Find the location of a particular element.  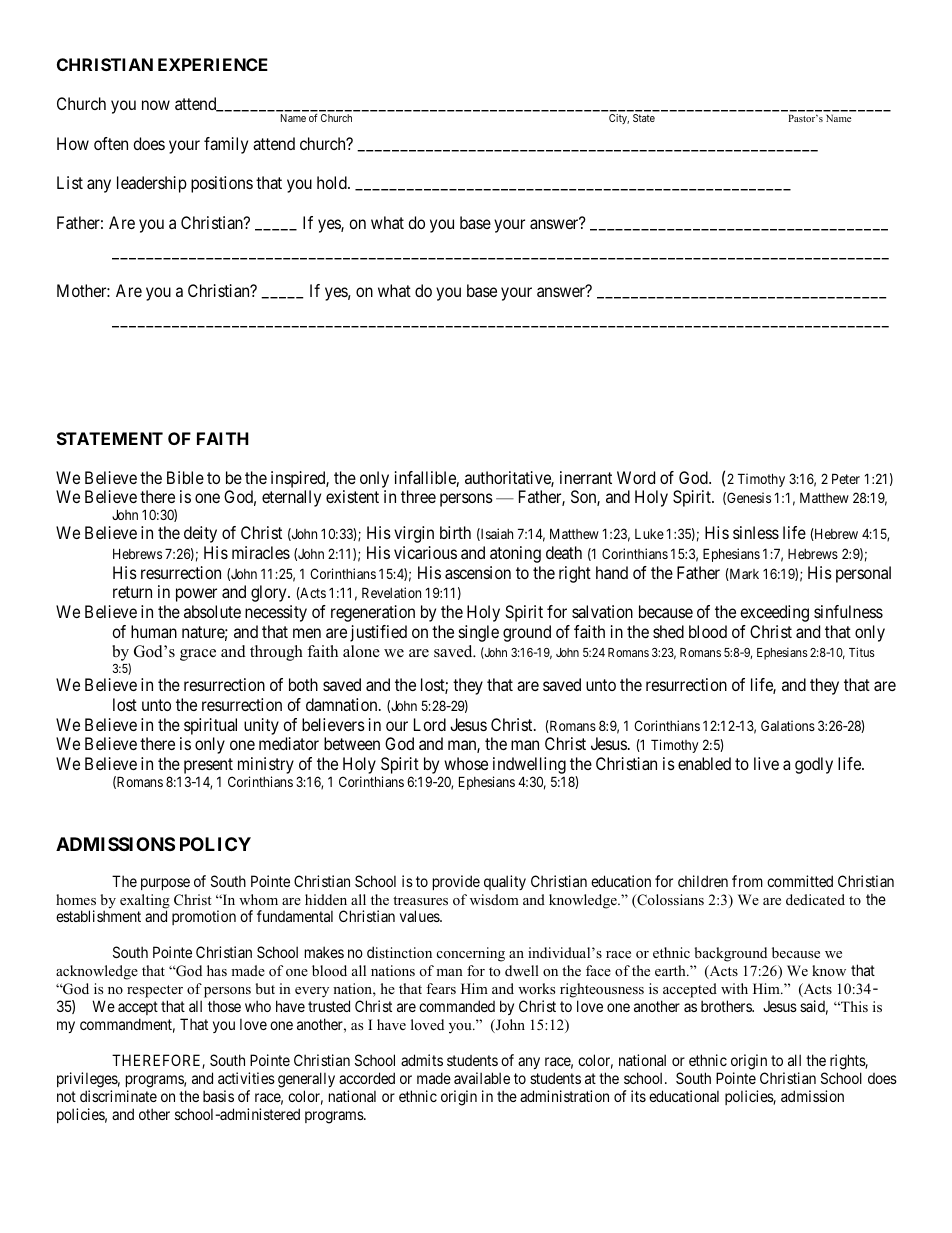

return is located at coordinates (132, 592).
